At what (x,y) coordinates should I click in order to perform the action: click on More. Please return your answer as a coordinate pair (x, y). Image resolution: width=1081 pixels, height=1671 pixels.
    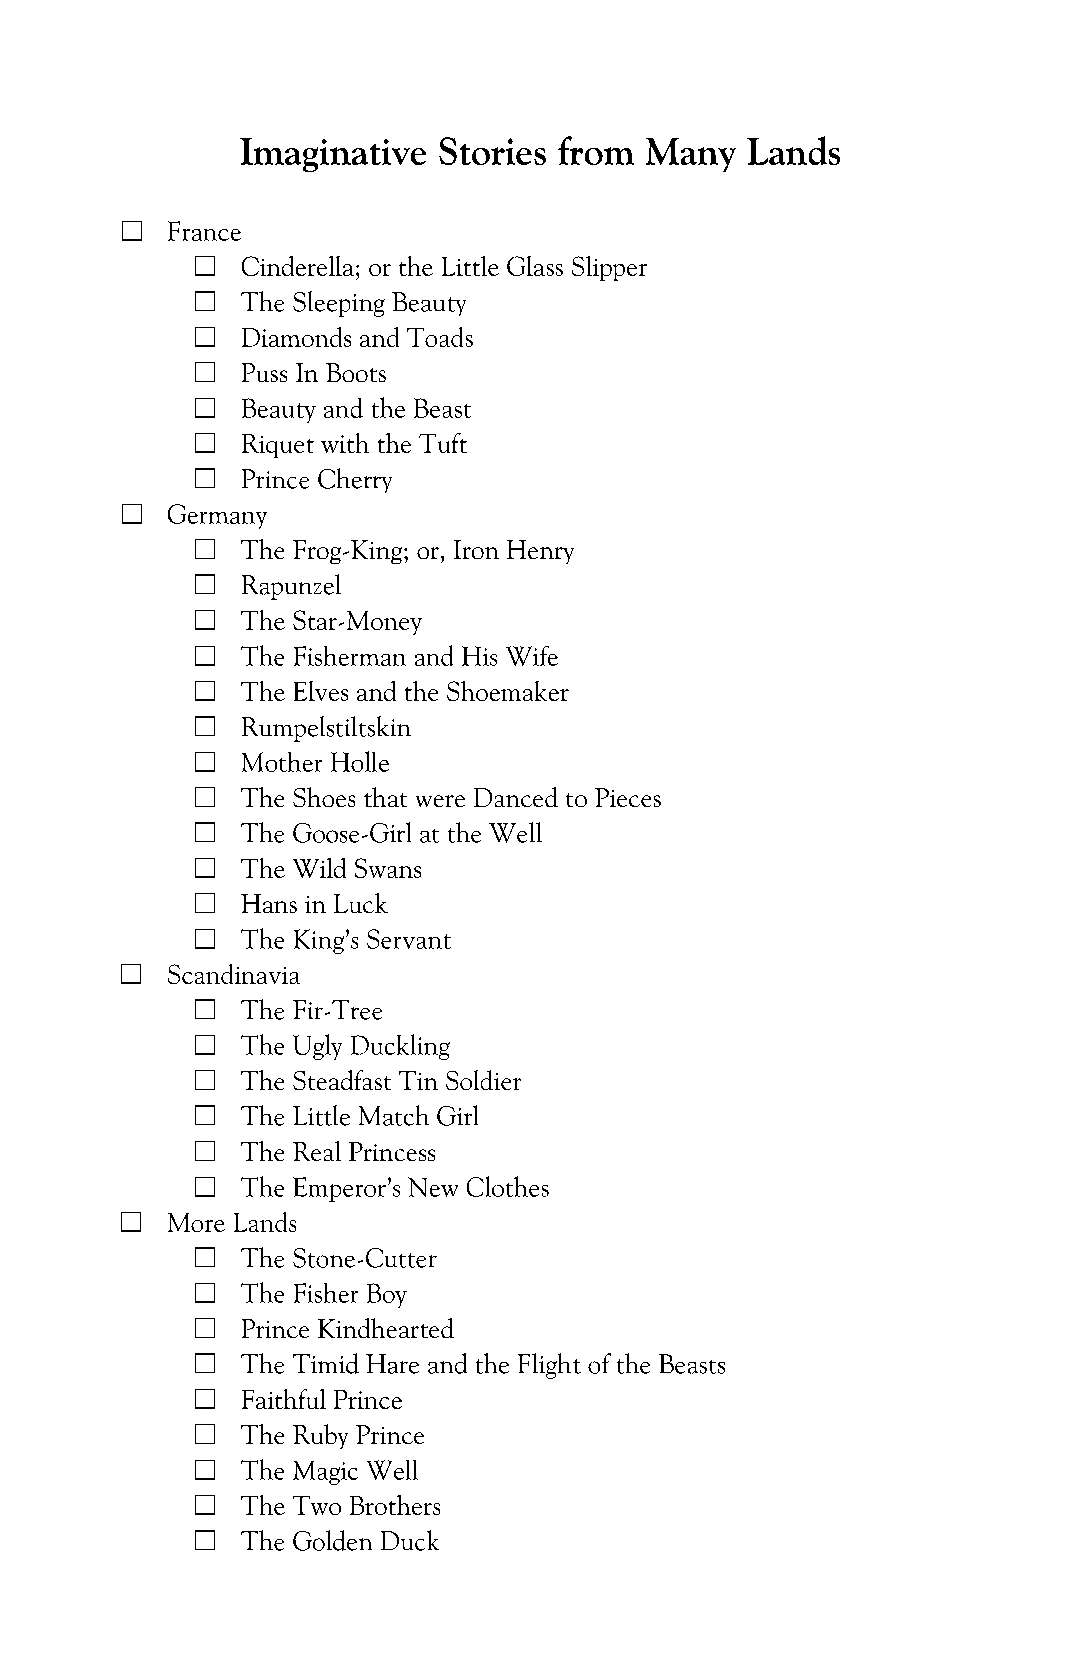
    Looking at the image, I should click on (196, 1222).
